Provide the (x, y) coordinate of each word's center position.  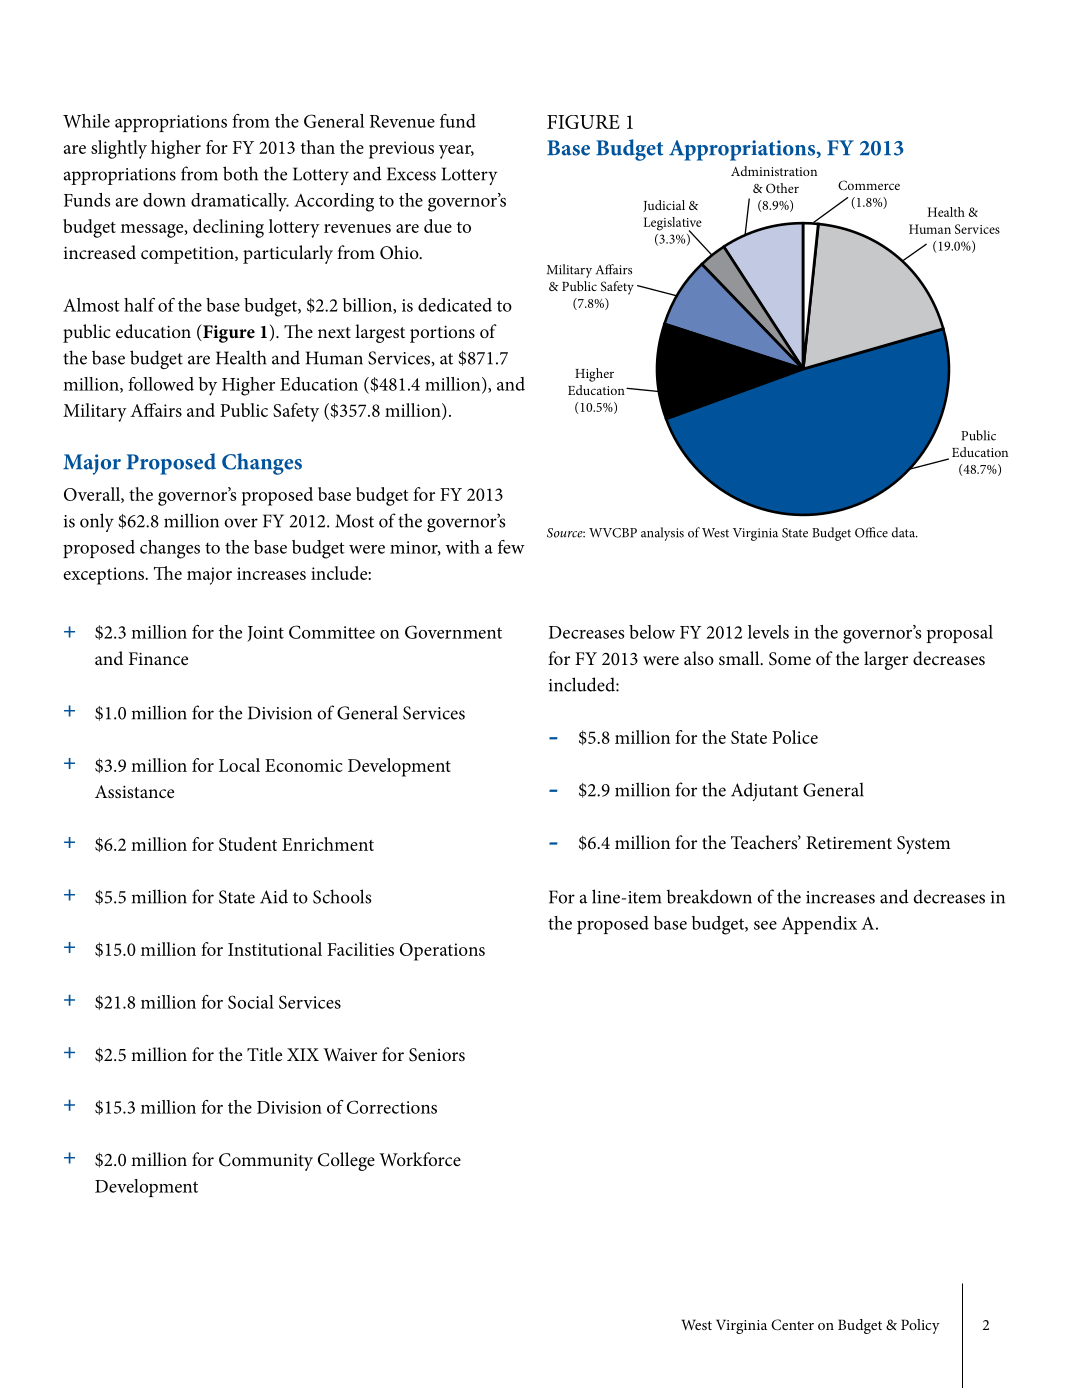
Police (795, 737)
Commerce (869, 185)
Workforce (420, 1159)
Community (266, 1162)
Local (239, 765)
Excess (411, 174)
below (652, 632)
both (240, 173)
